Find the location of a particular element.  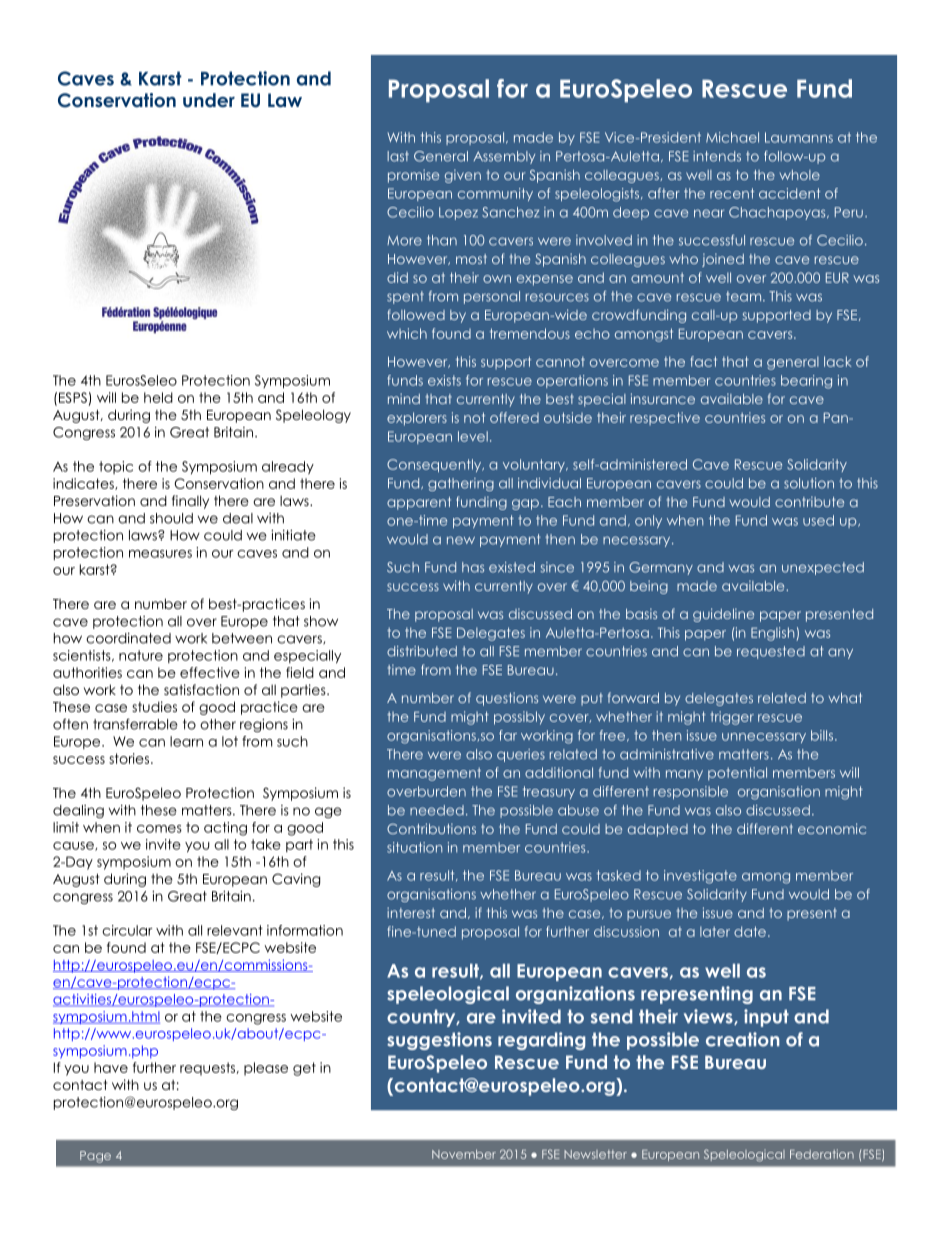

coordinated is located at coordinates (128, 638).
